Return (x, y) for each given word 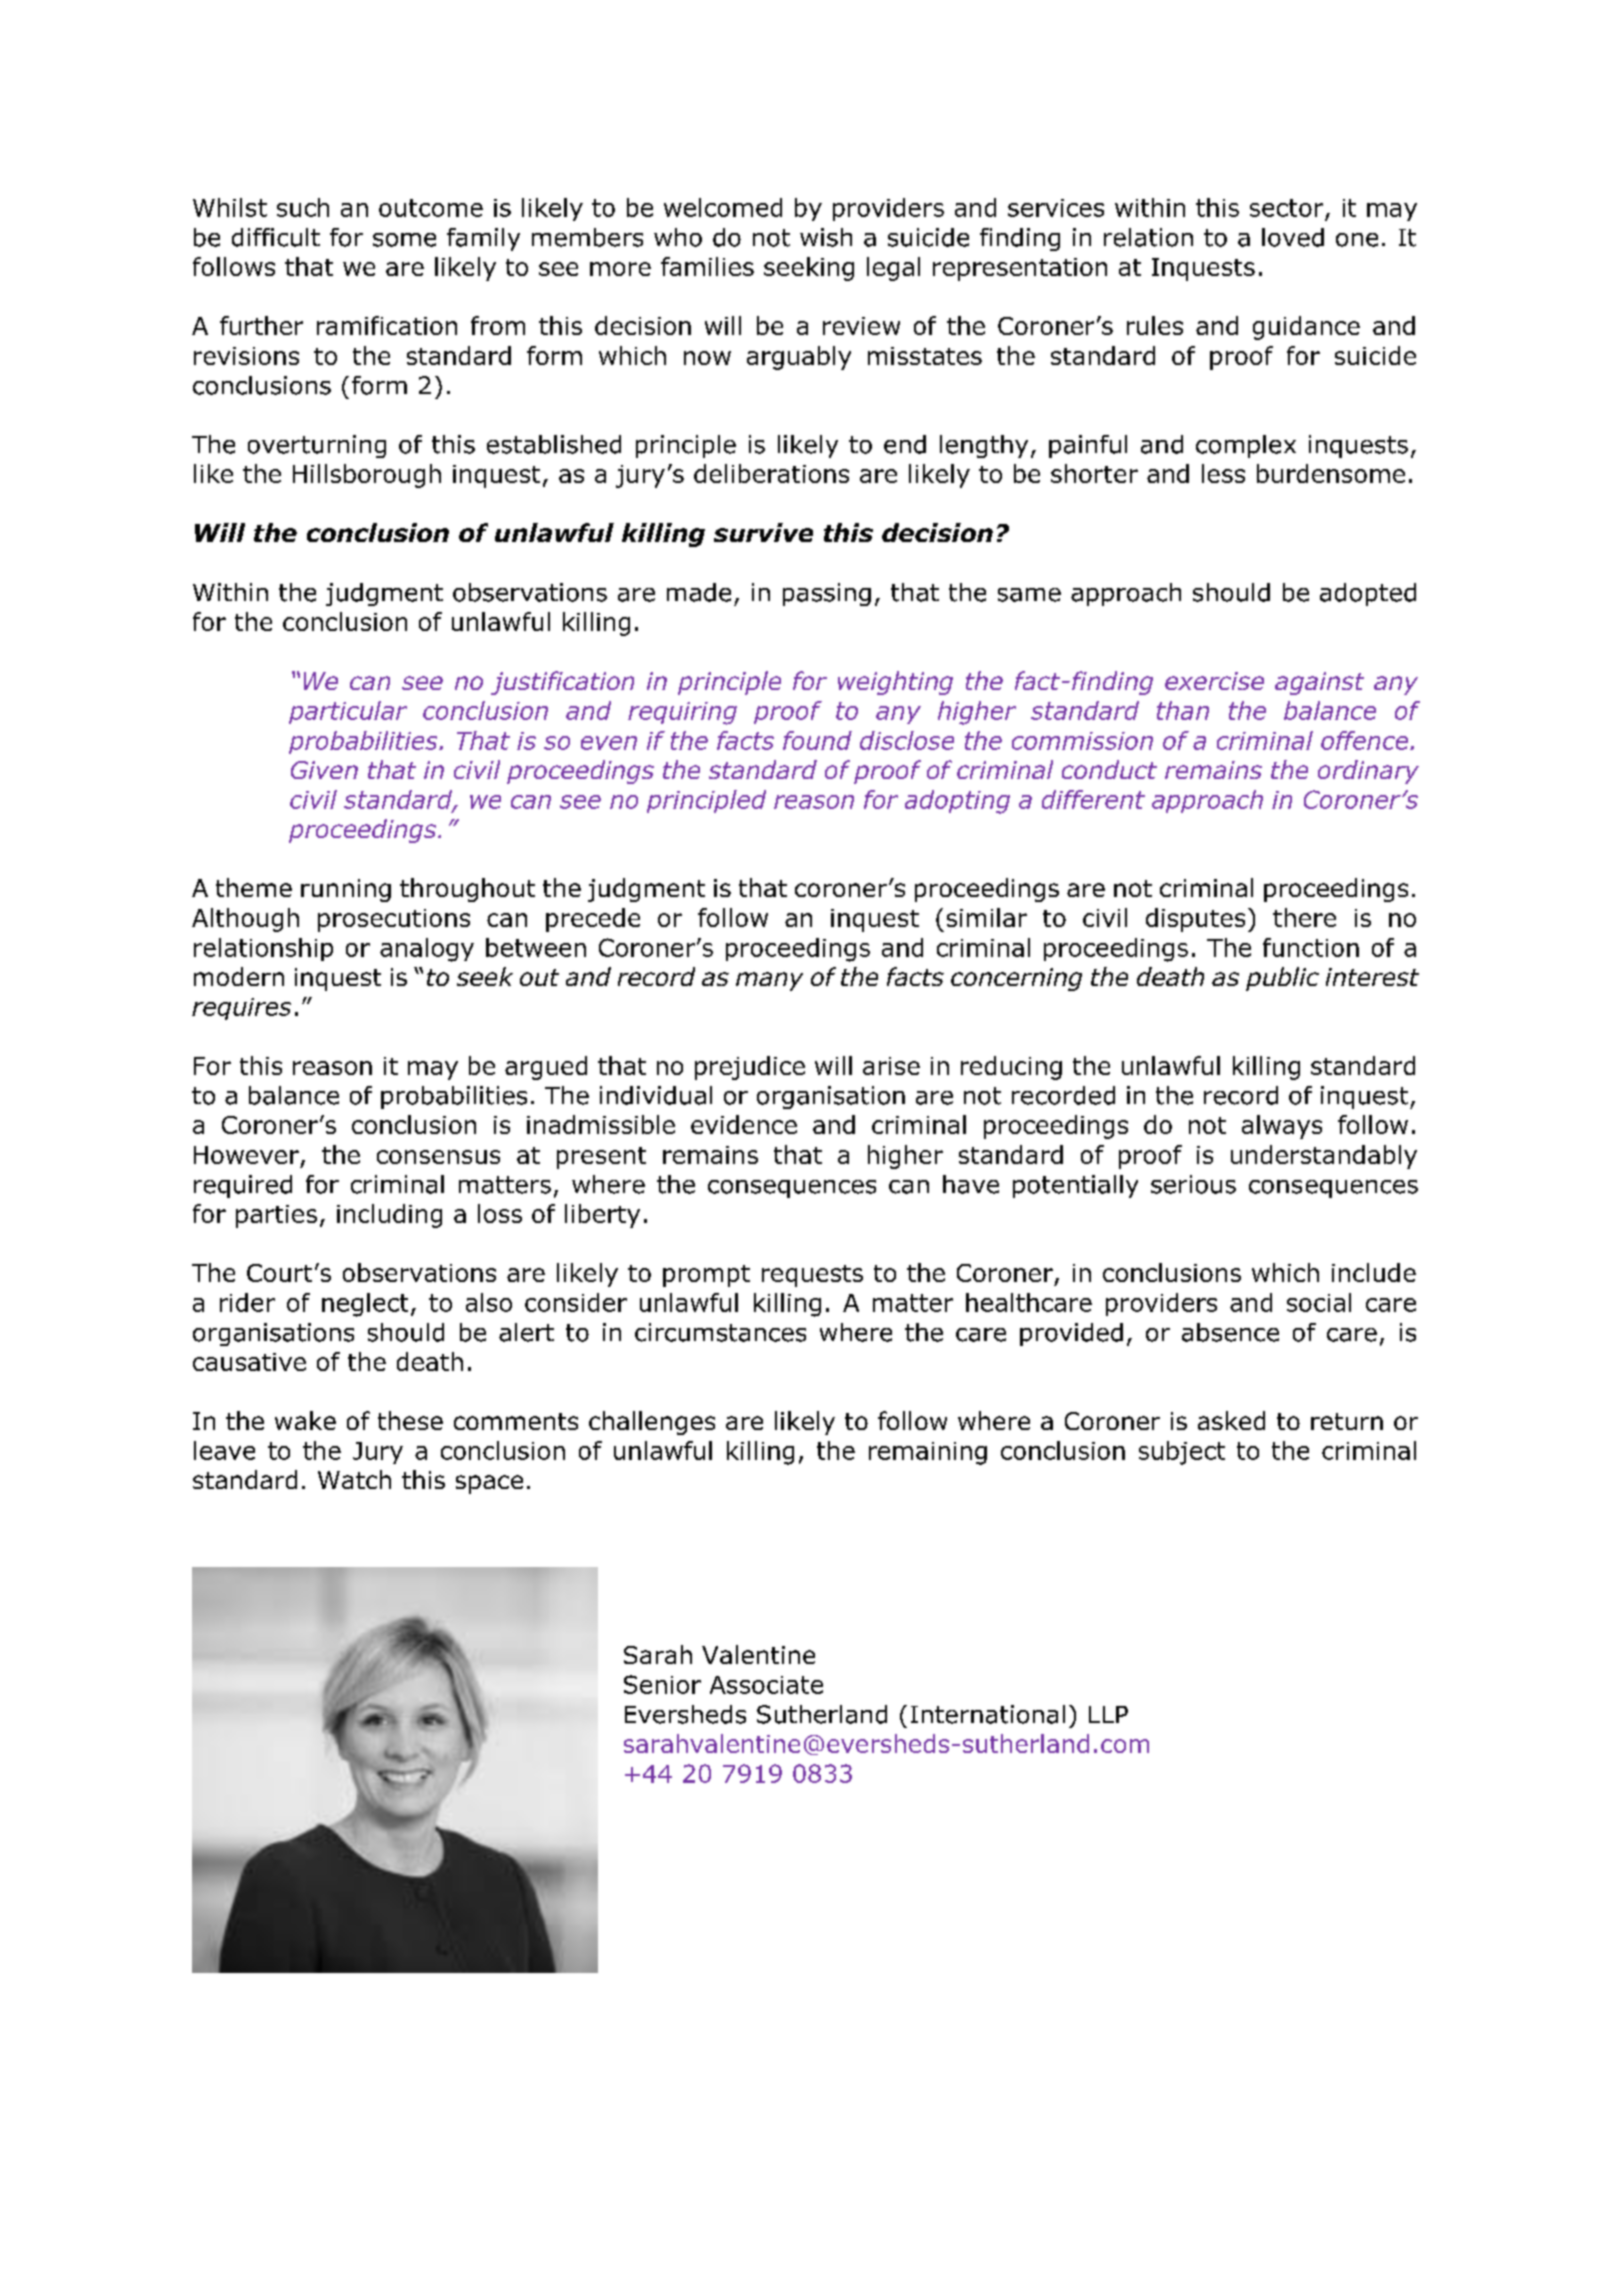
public (1282, 979)
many (769, 981)
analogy (427, 950)
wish (826, 237)
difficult (276, 237)
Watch (354, 1479)
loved (1293, 237)
